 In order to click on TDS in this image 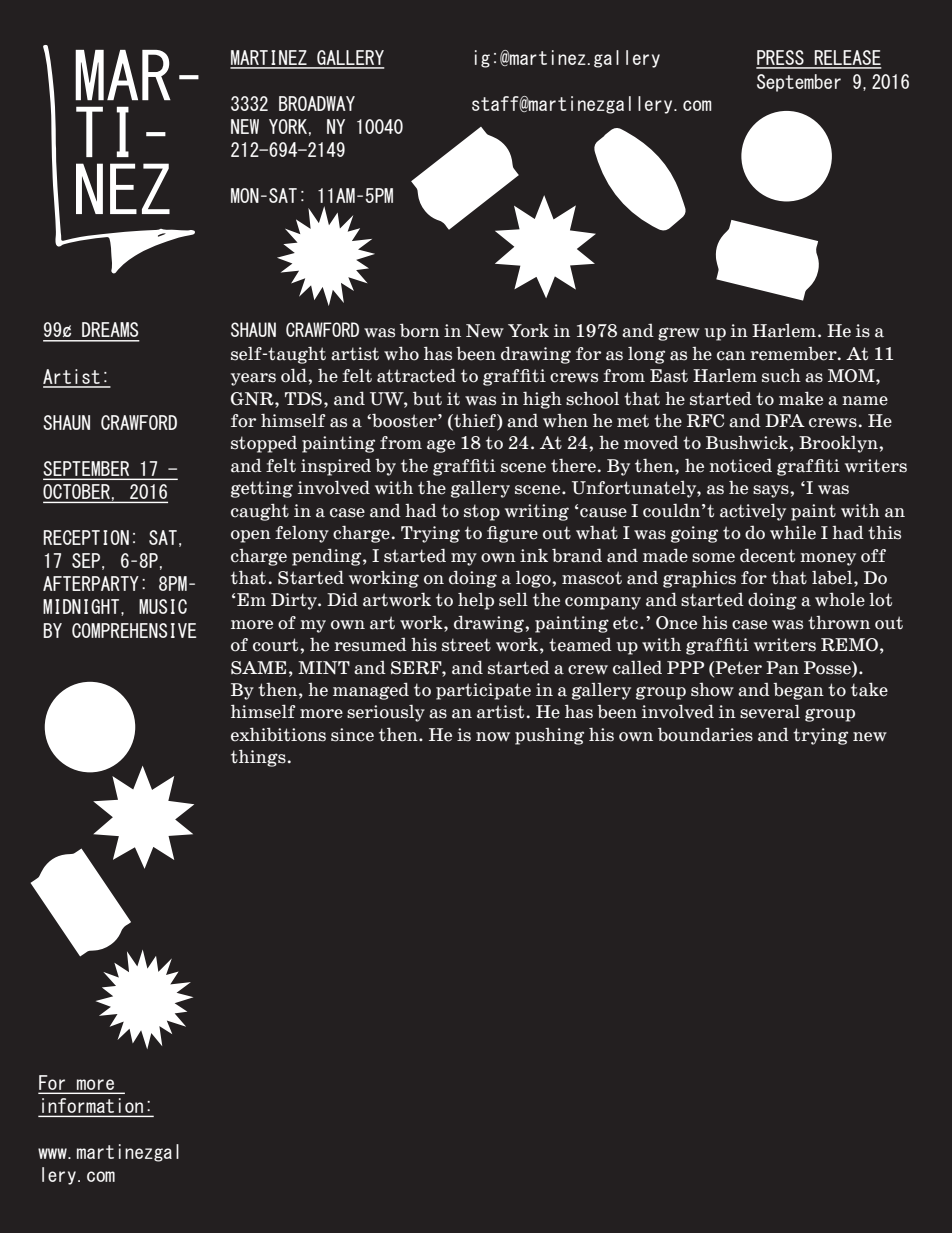, I will do `click(303, 399)`.
